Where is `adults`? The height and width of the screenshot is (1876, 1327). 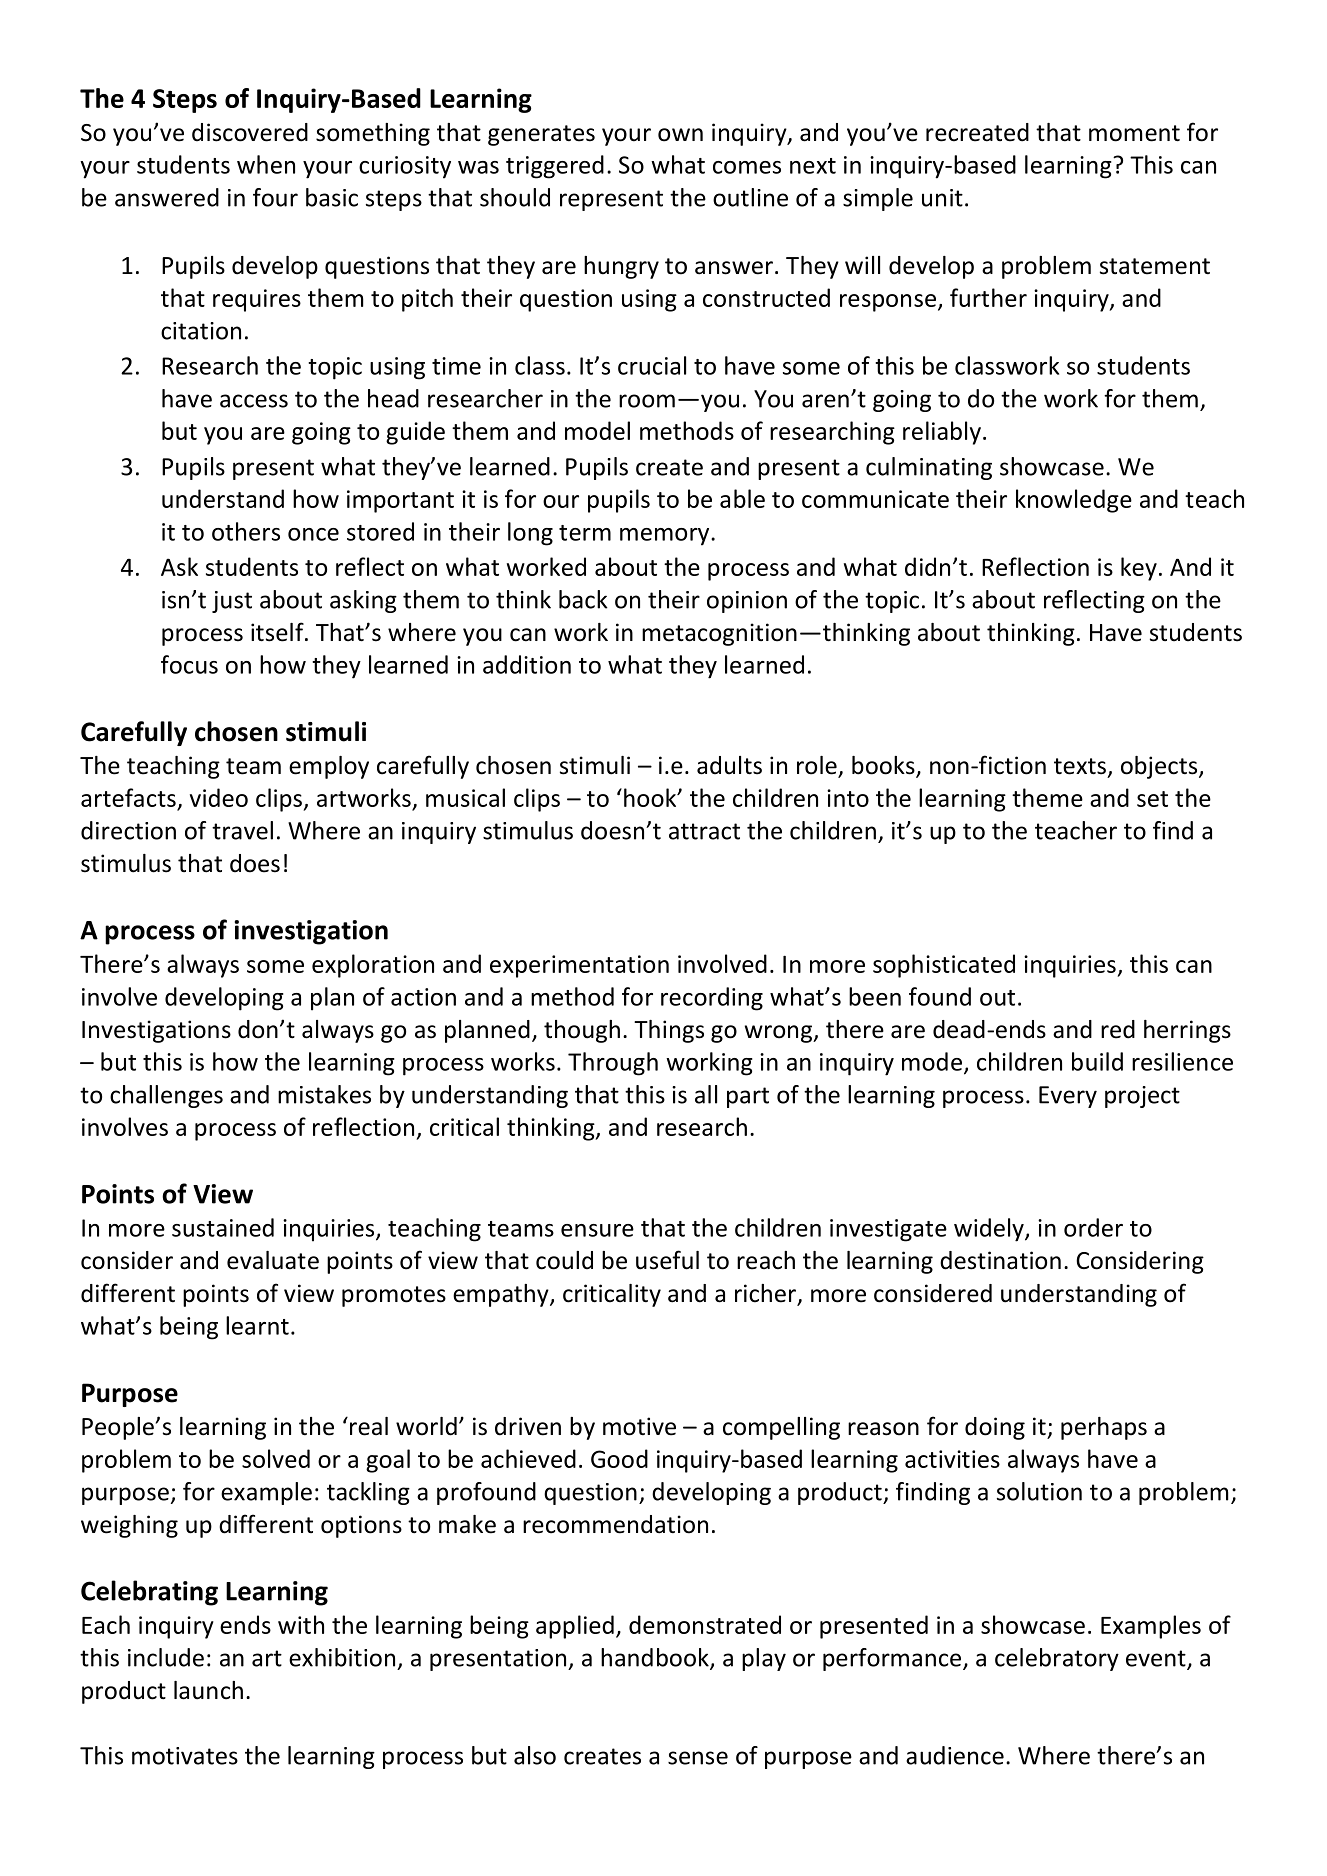 adults is located at coordinates (729, 765).
